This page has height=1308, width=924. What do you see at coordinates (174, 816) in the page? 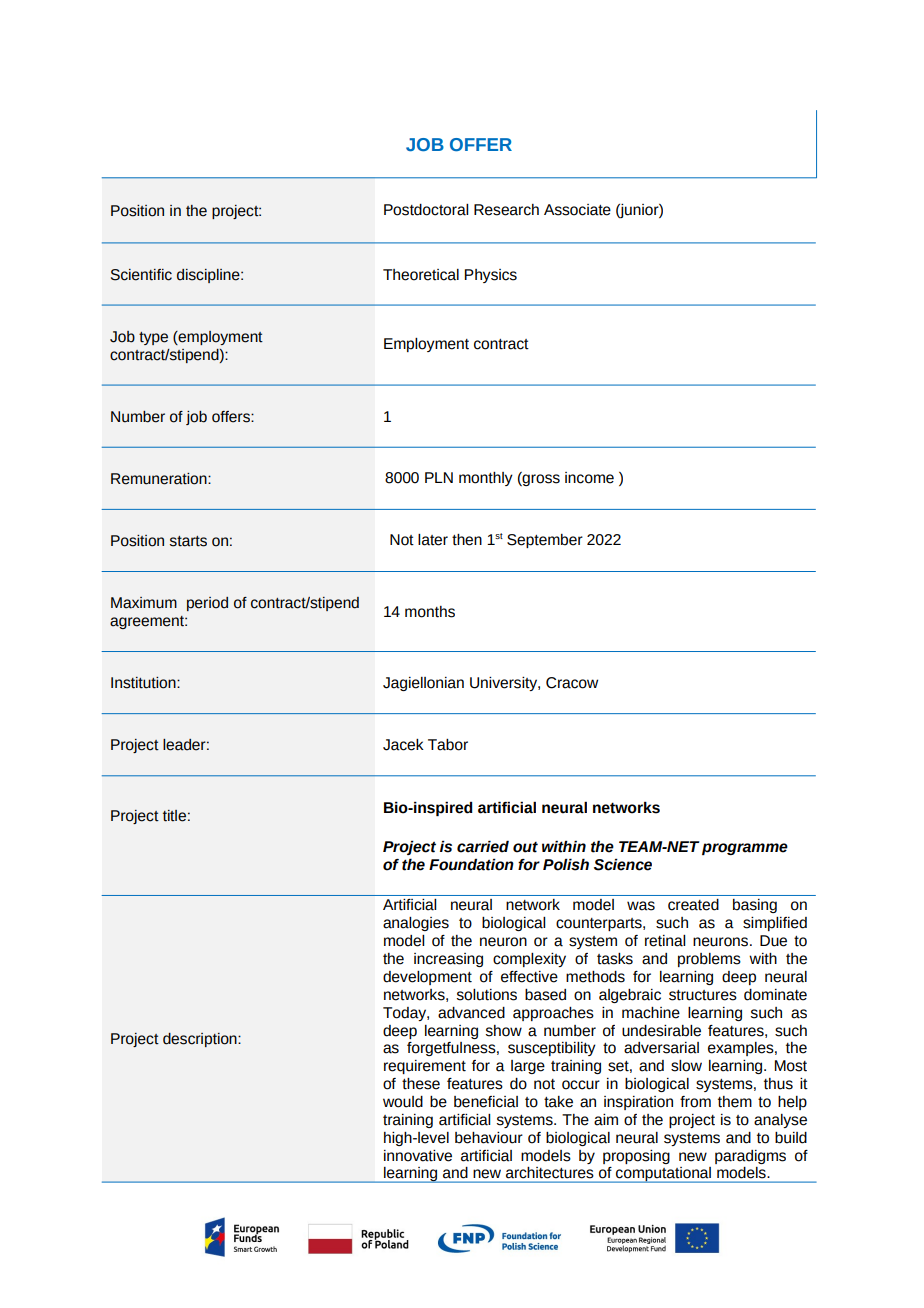
I see `title` at bounding box center [174, 816].
